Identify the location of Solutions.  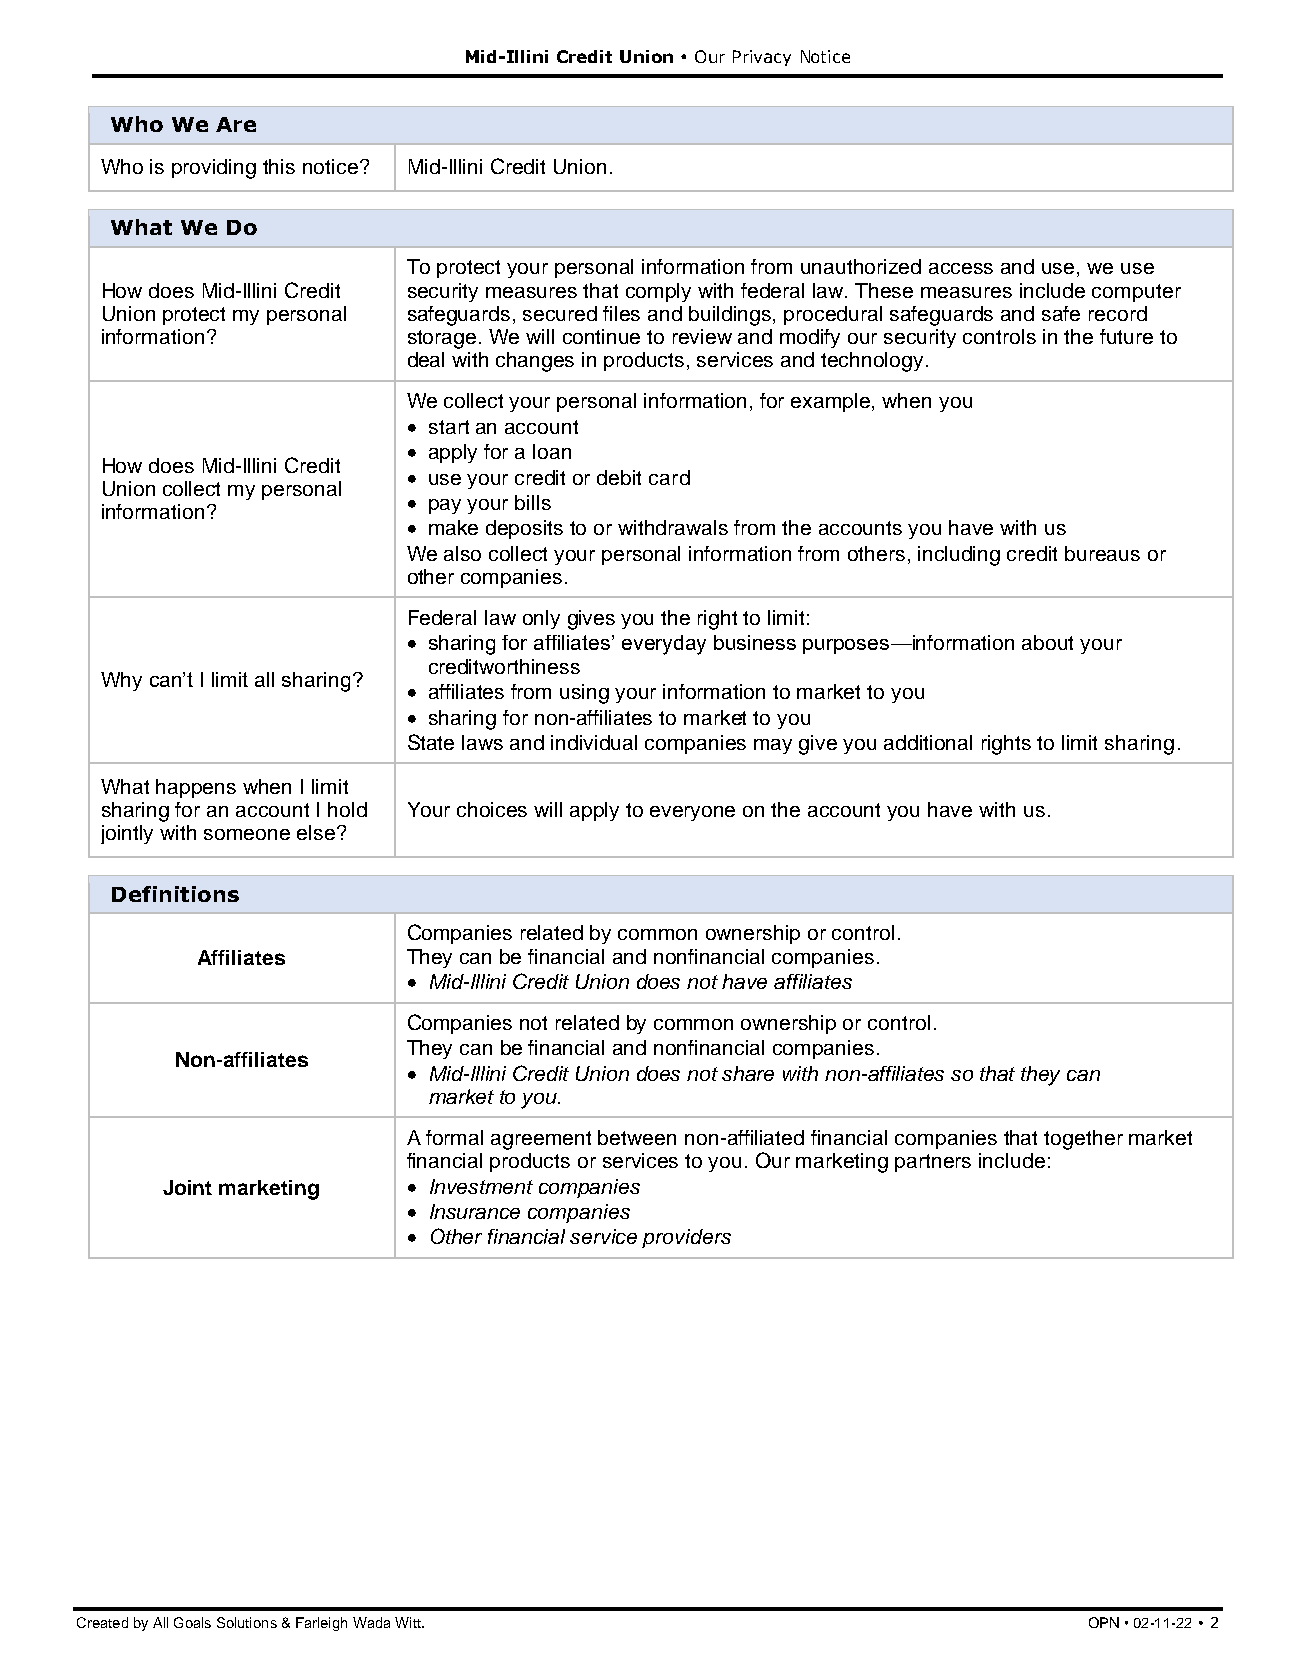
(247, 1622).
